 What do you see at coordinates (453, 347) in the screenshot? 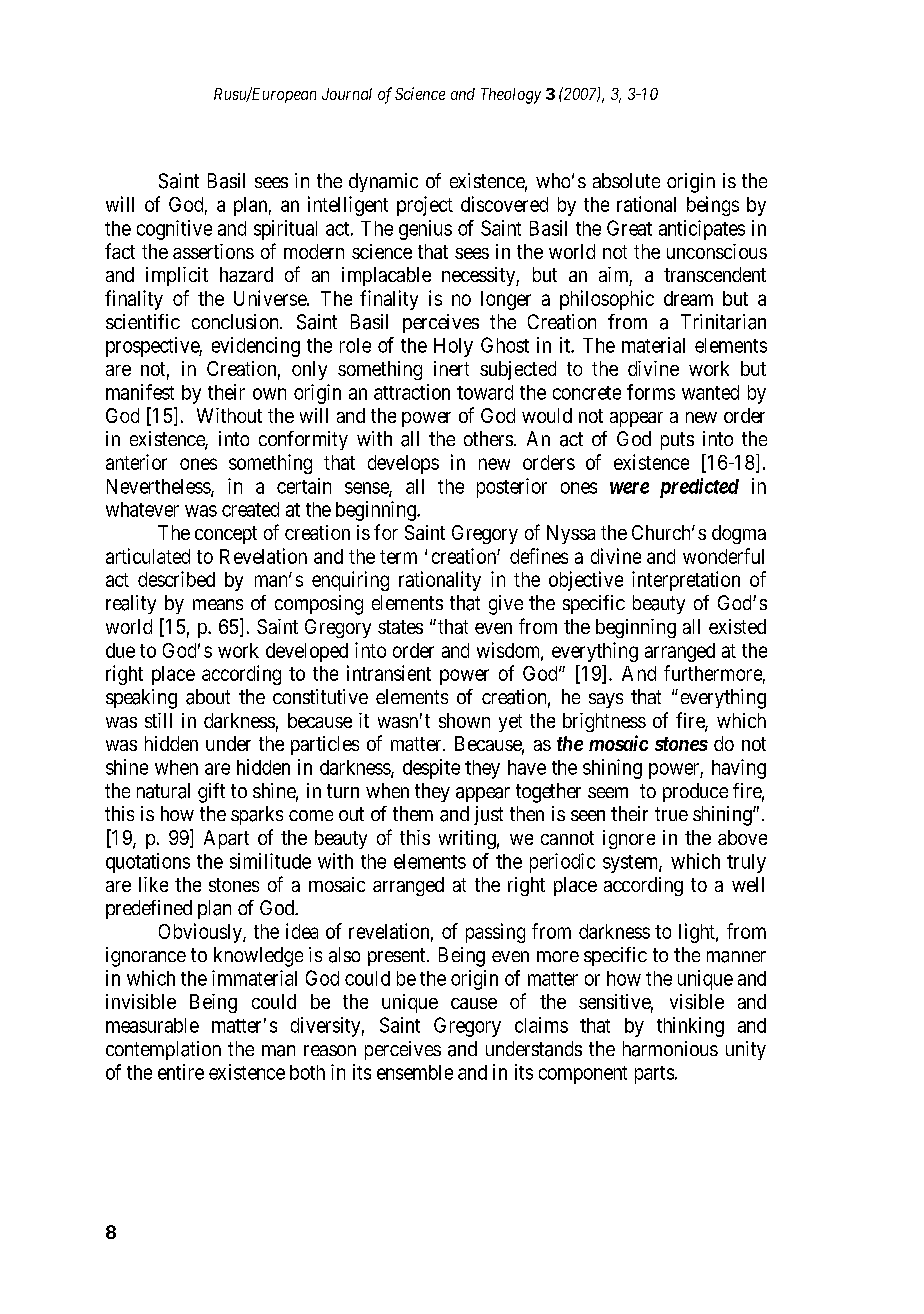
I see `Holy` at bounding box center [453, 347].
